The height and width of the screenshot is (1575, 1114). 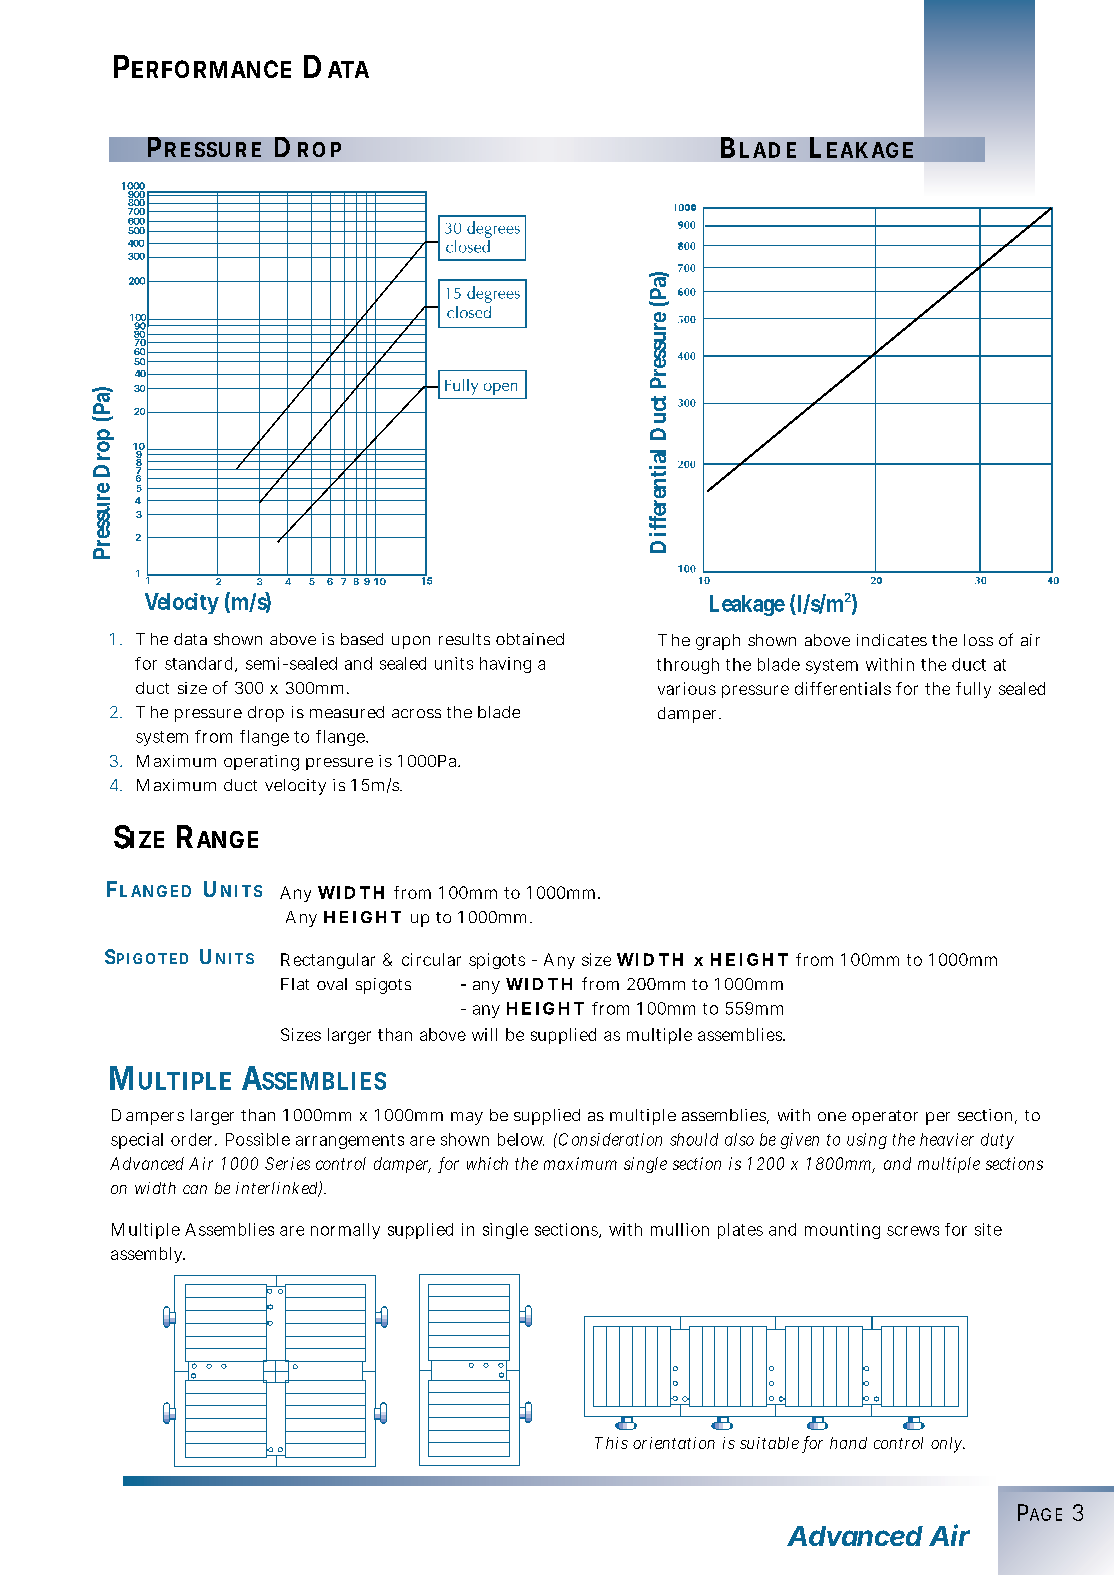 I want to click on indicates, so click(x=892, y=640).
